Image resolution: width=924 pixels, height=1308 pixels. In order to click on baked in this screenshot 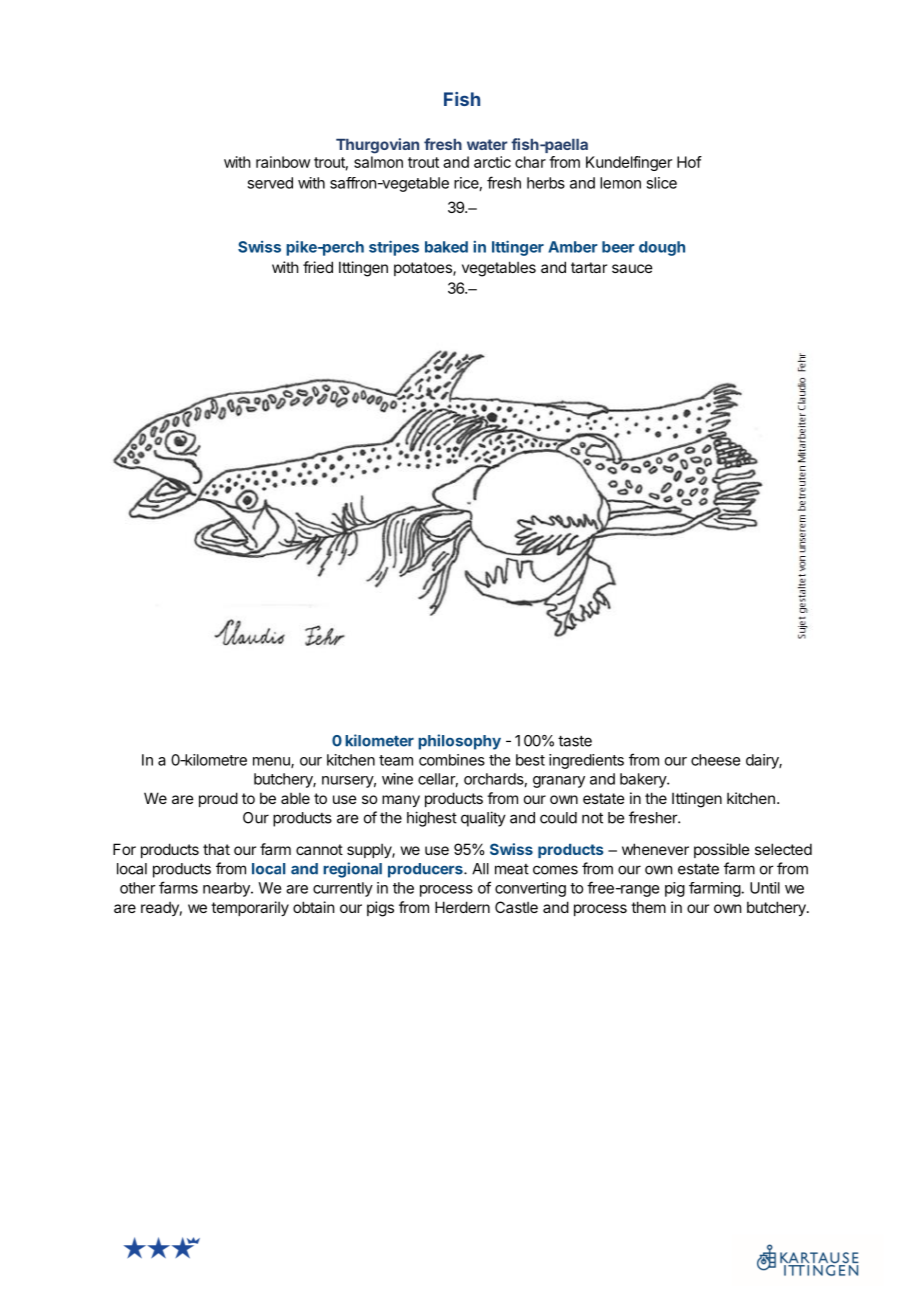, I will do `click(446, 247)`.
